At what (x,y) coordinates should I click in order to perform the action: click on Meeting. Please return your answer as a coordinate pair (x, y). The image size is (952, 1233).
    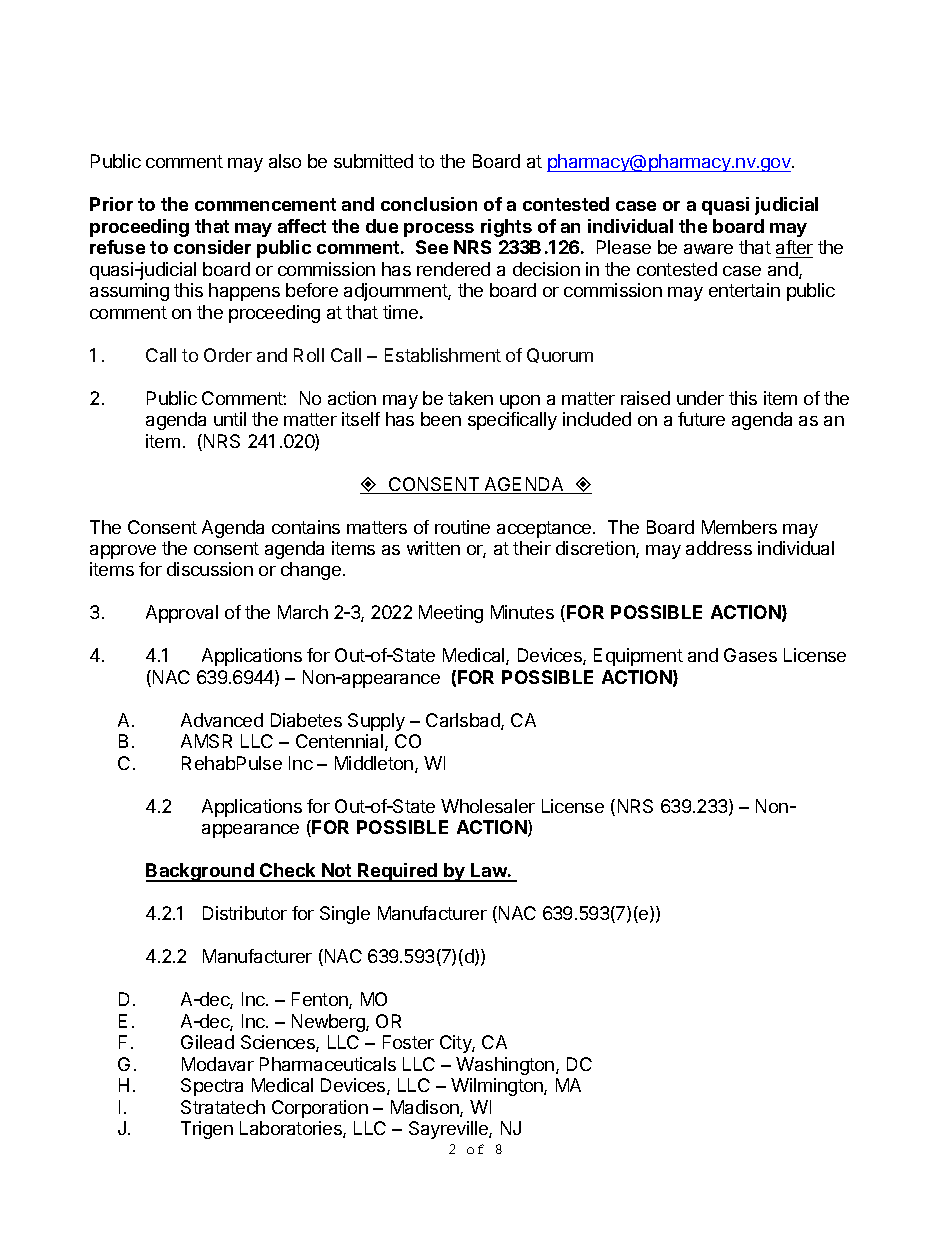
    Looking at the image, I should click on (451, 614).
